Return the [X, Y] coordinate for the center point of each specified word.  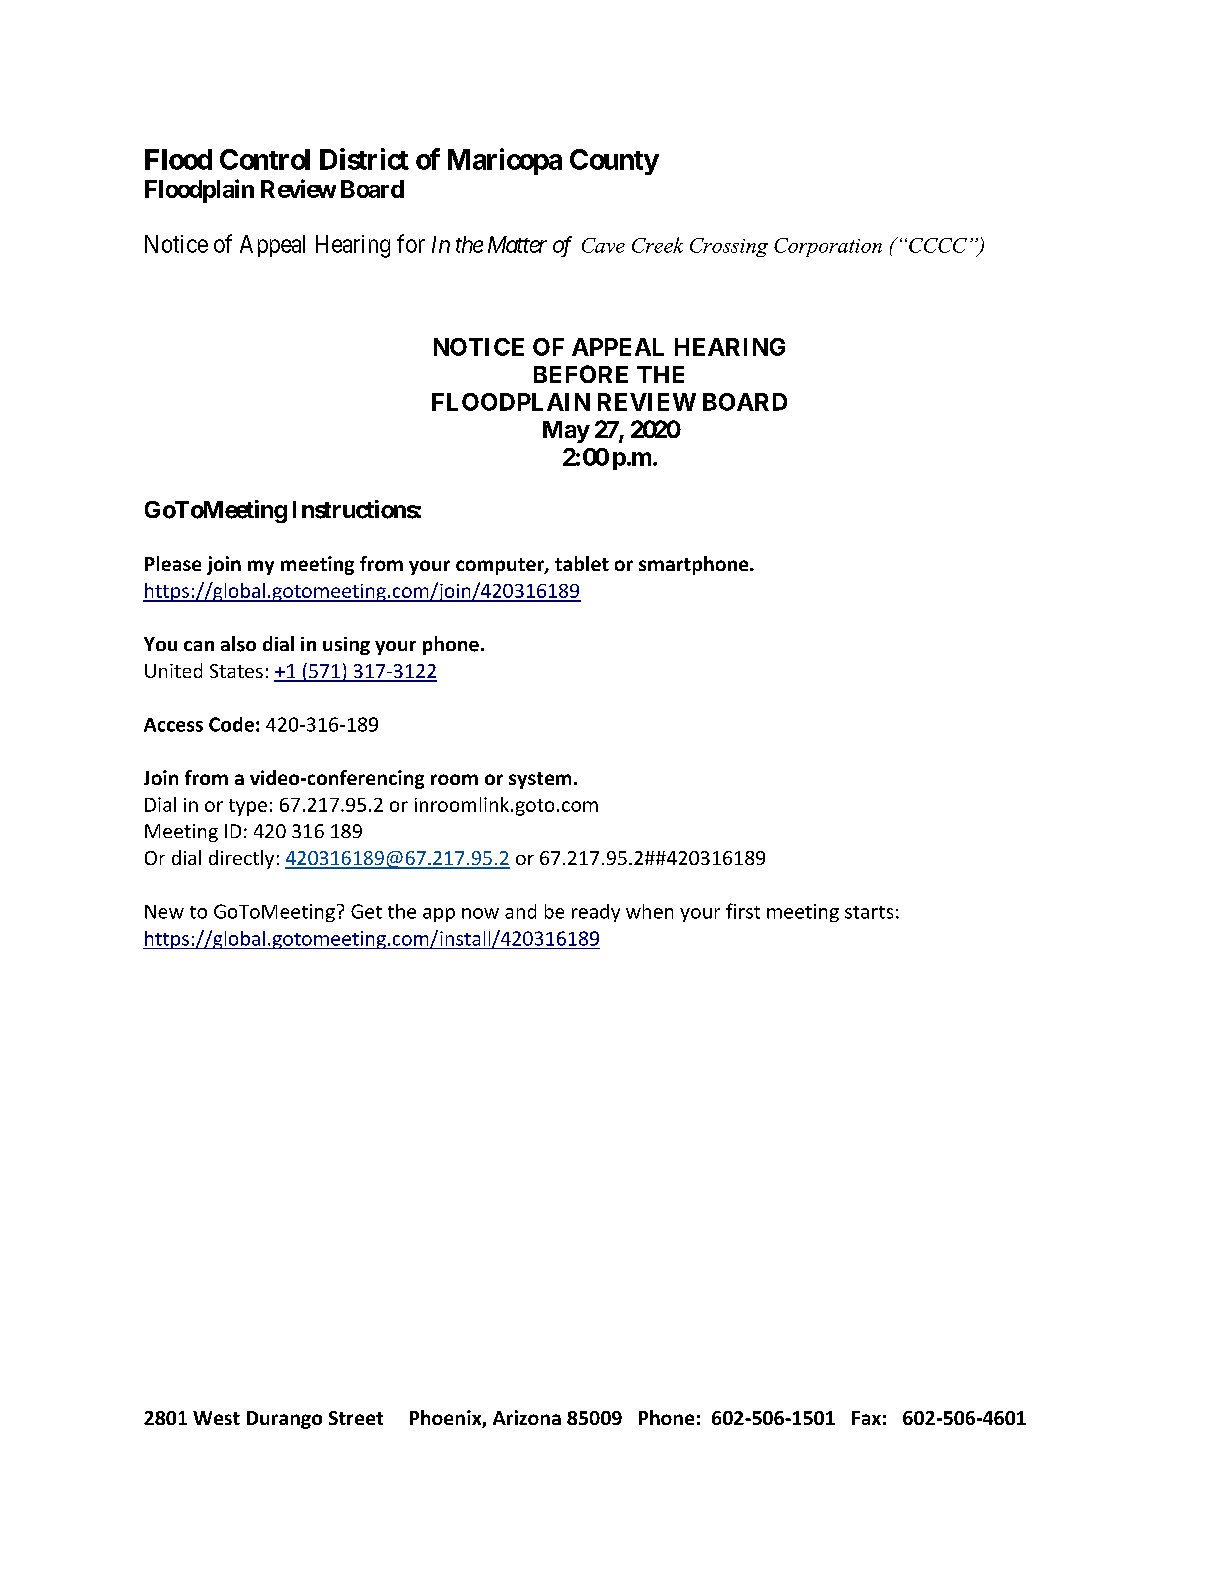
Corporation [828, 247]
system [540, 780]
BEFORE [581, 374]
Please [173, 563]
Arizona [527, 1417]
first [743, 911]
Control [265, 159]
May [566, 432]
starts [869, 912]
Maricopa [505, 161]
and [520, 911]
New [164, 912]
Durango [284, 1420]
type [248, 807]
